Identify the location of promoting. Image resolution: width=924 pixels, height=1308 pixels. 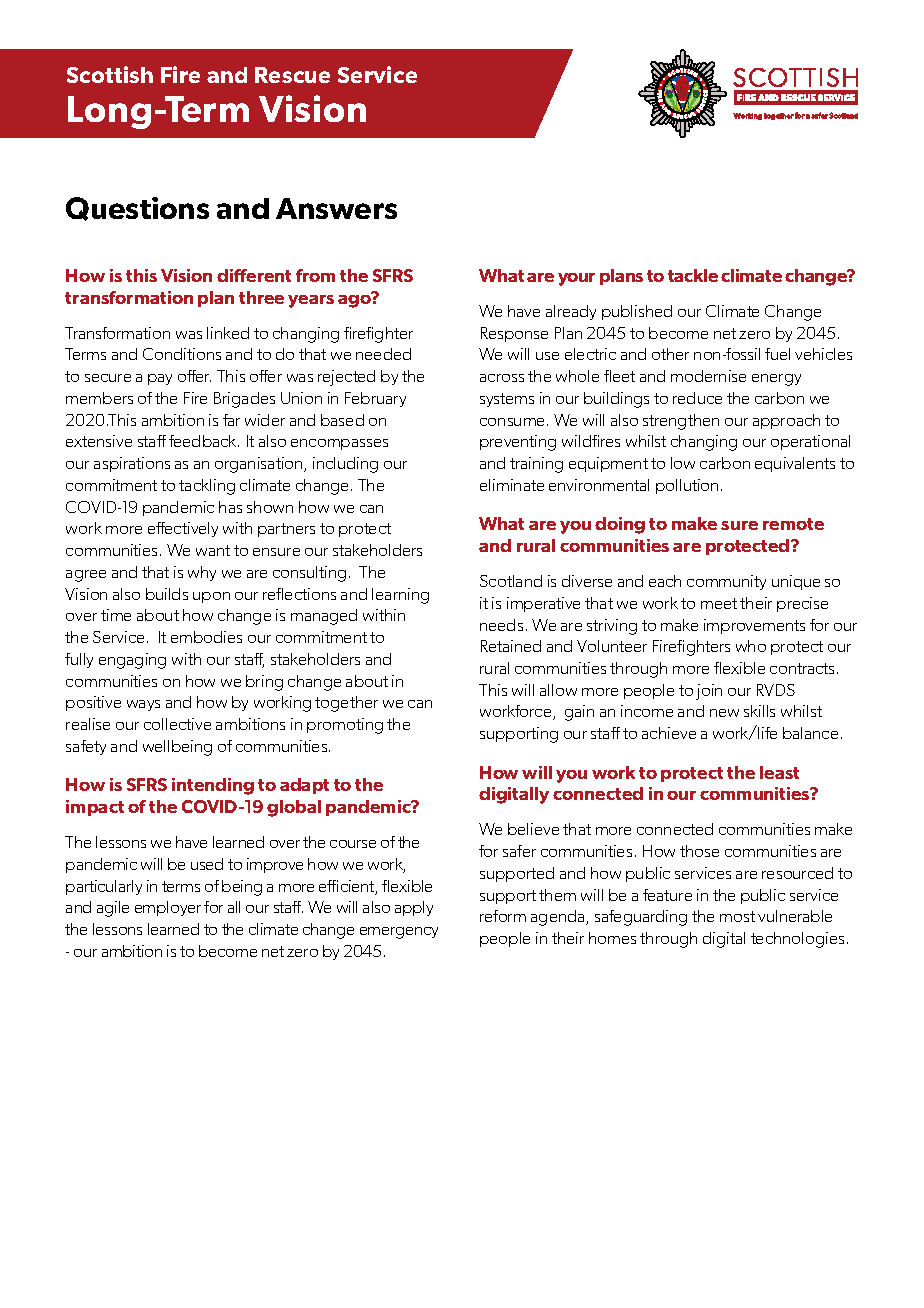
(345, 726).
